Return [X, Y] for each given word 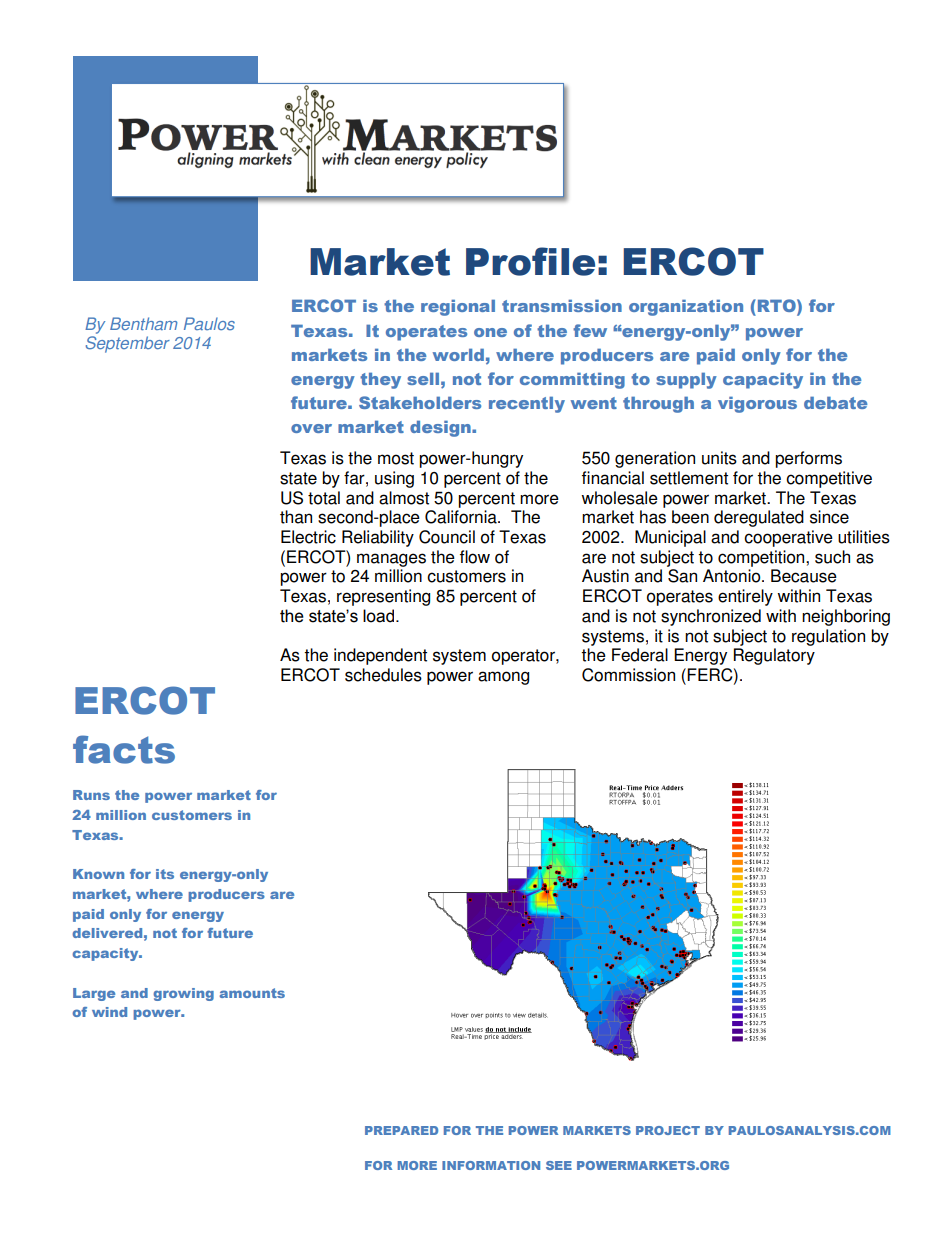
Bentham [144, 324]
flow [475, 557]
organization [686, 307]
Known [98, 874]
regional [458, 307]
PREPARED [401, 1130]
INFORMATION [491, 1165]
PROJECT [668, 1130]
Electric [308, 537]
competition [762, 558]
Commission [628, 675]
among [503, 678]
